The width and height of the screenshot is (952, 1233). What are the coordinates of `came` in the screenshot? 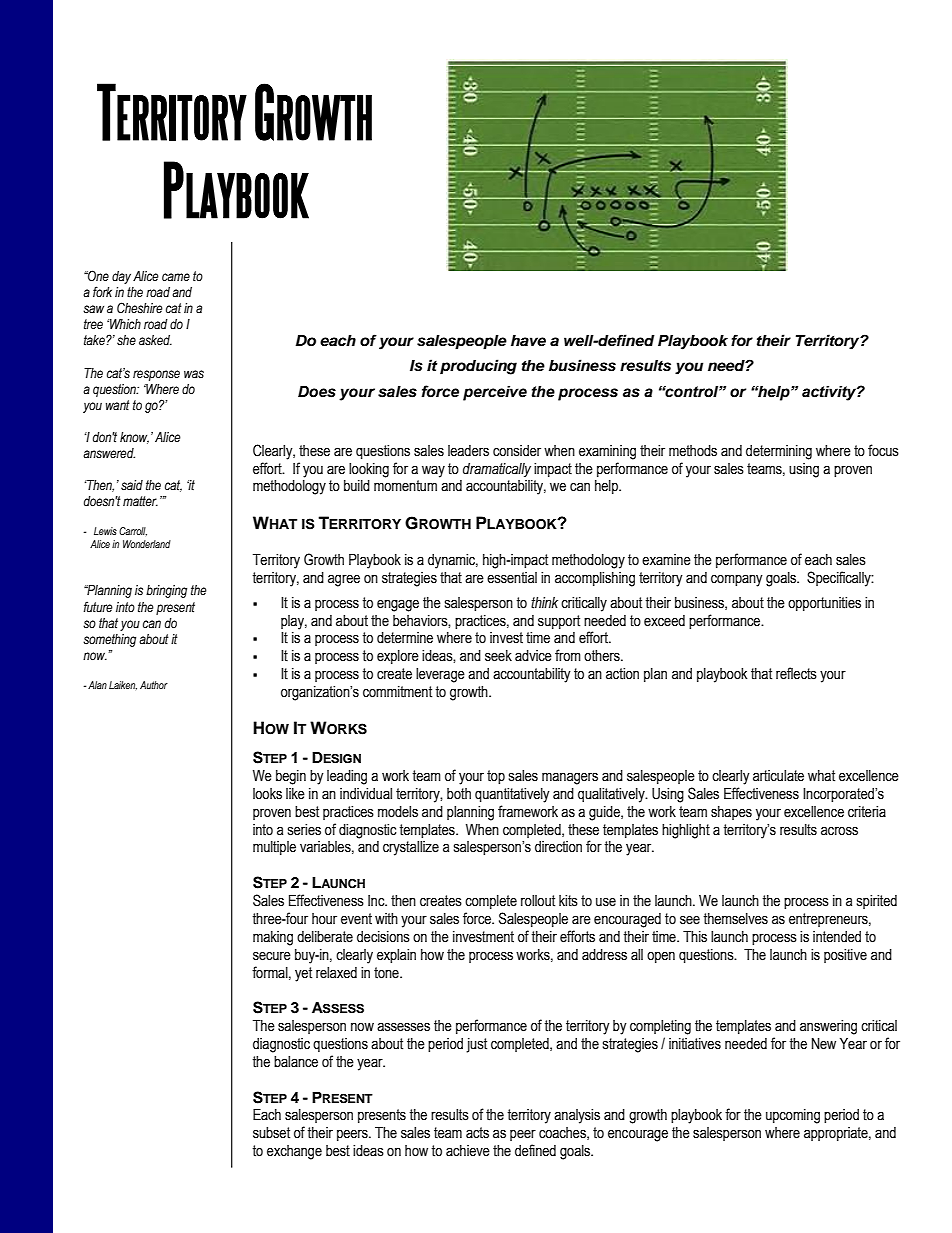 It's located at (176, 277).
